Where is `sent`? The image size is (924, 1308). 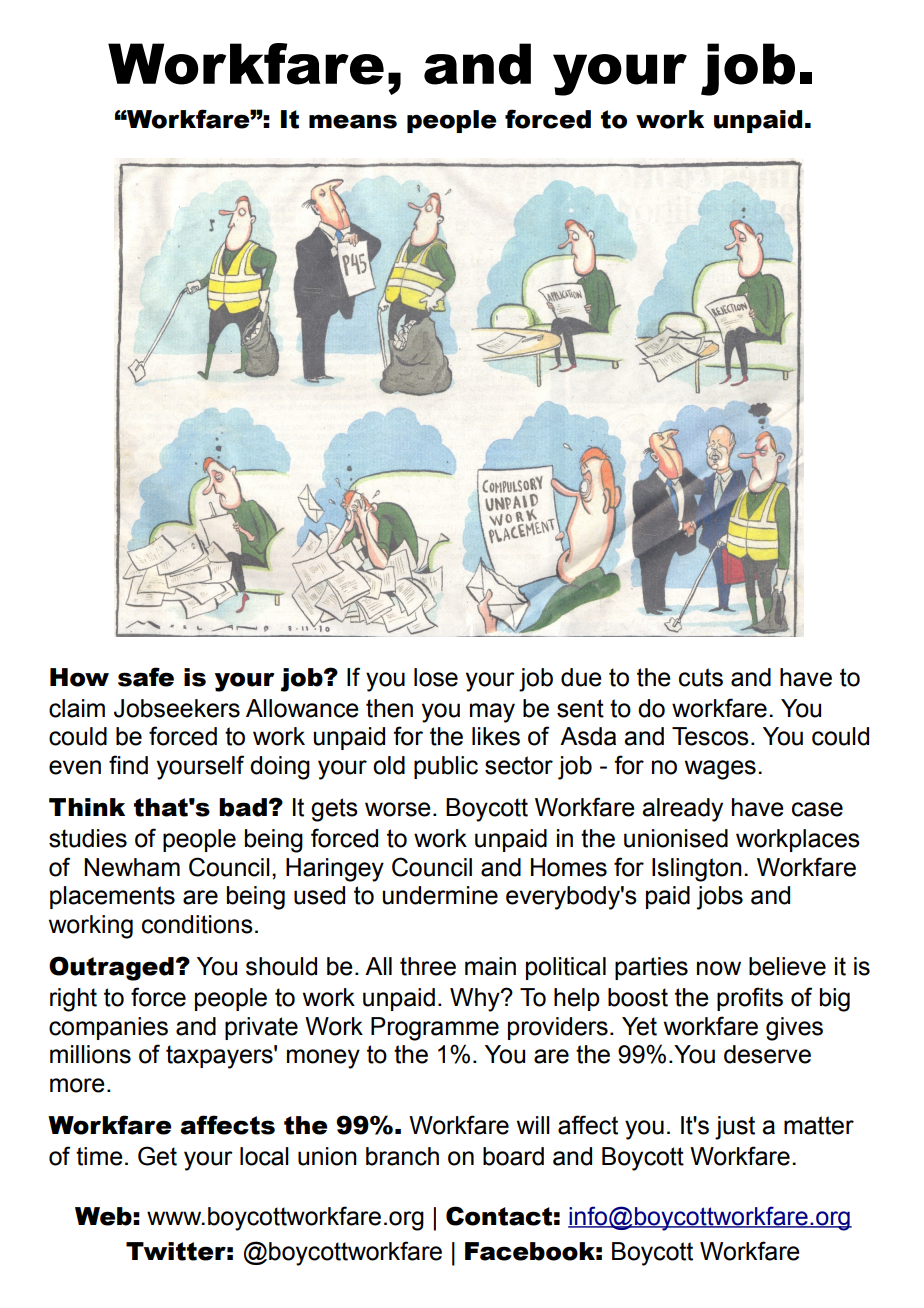
sent is located at coordinates (580, 708).
